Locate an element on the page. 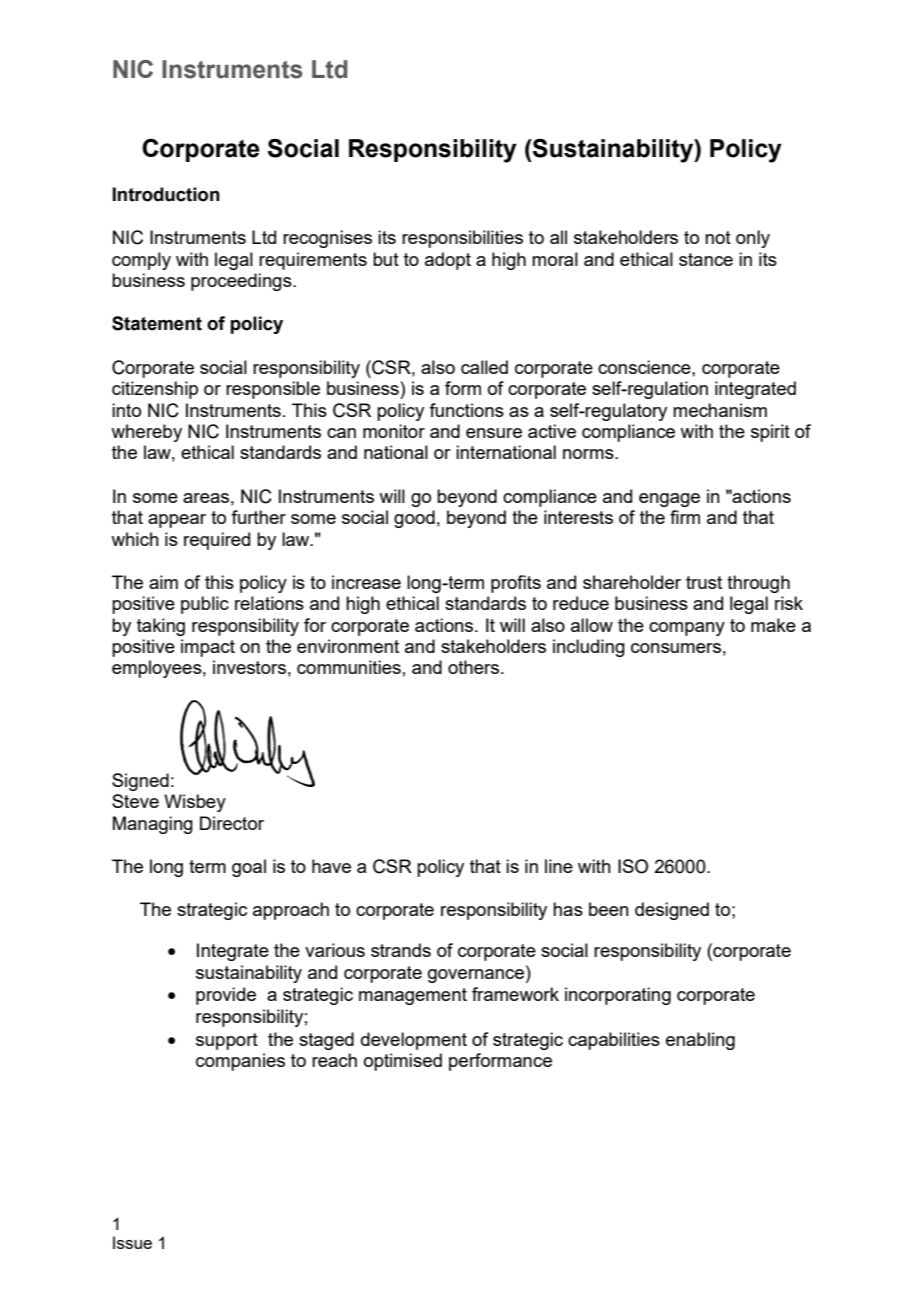 This image has height=1308, width=924. required is located at coordinates (217, 541).
